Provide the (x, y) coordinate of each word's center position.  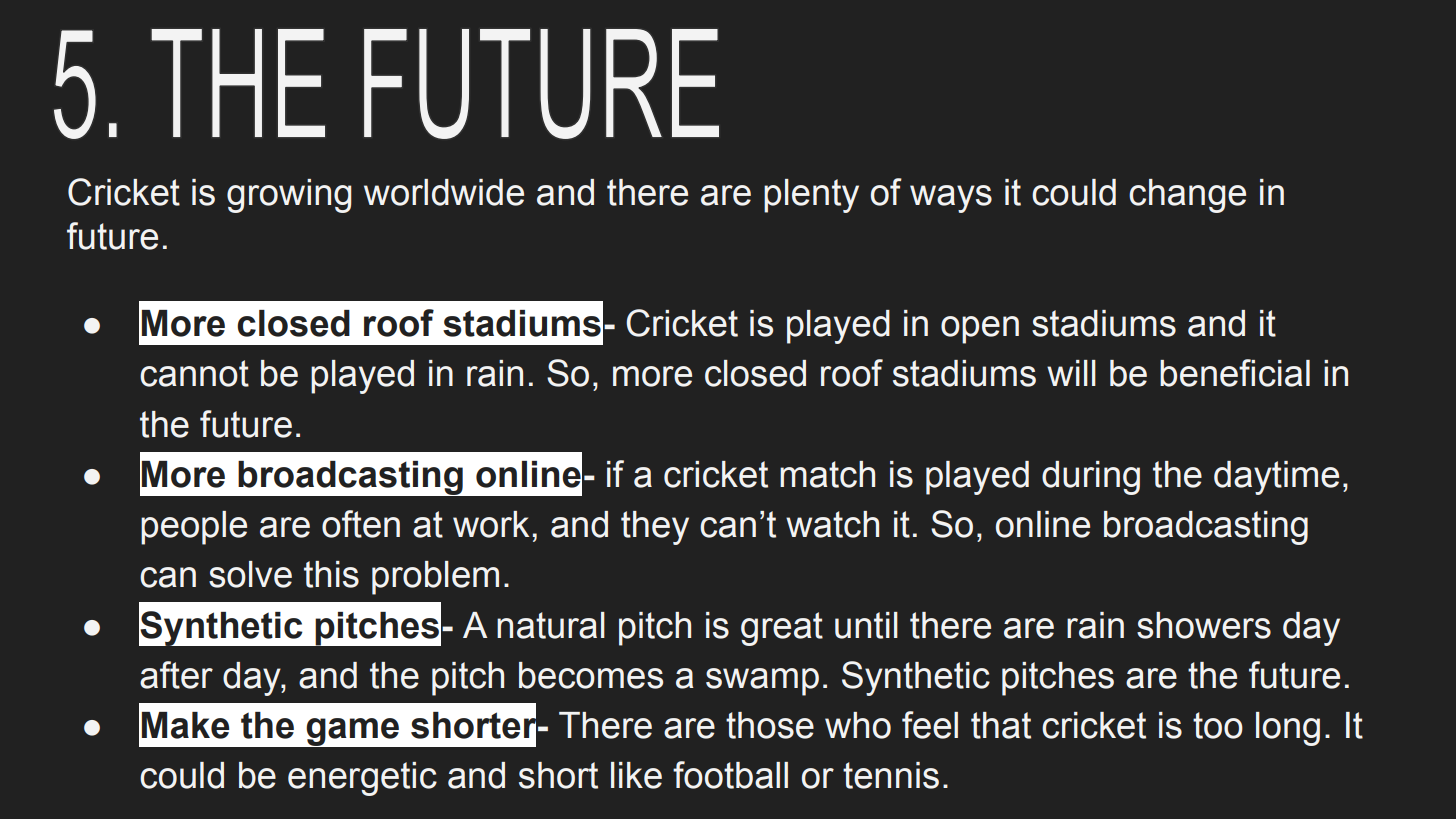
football (730, 775)
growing (289, 196)
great (782, 629)
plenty (811, 196)
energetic (362, 779)
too (1218, 725)
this (331, 574)
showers (1204, 625)
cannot (194, 373)
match (827, 474)
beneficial (1235, 373)
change (1187, 196)
